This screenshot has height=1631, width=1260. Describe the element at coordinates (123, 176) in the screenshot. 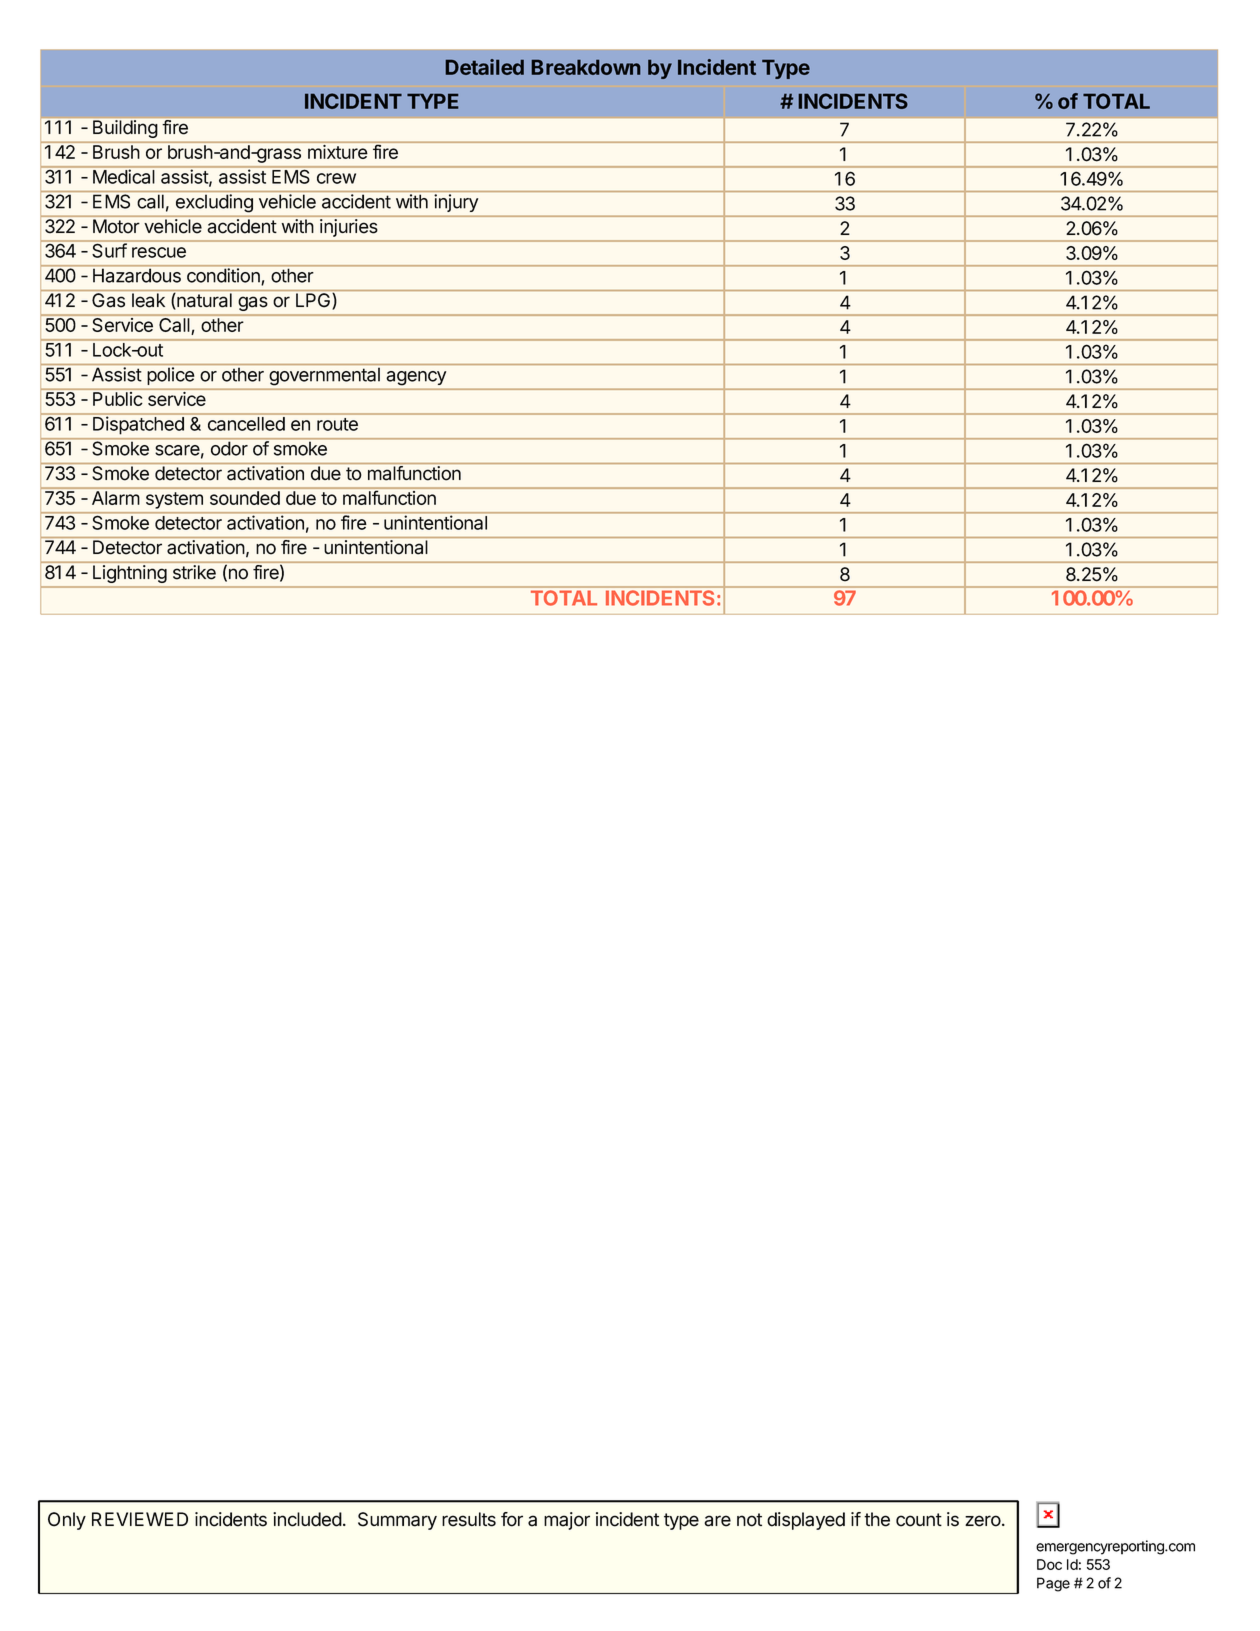

I see `Medical` at that location.
